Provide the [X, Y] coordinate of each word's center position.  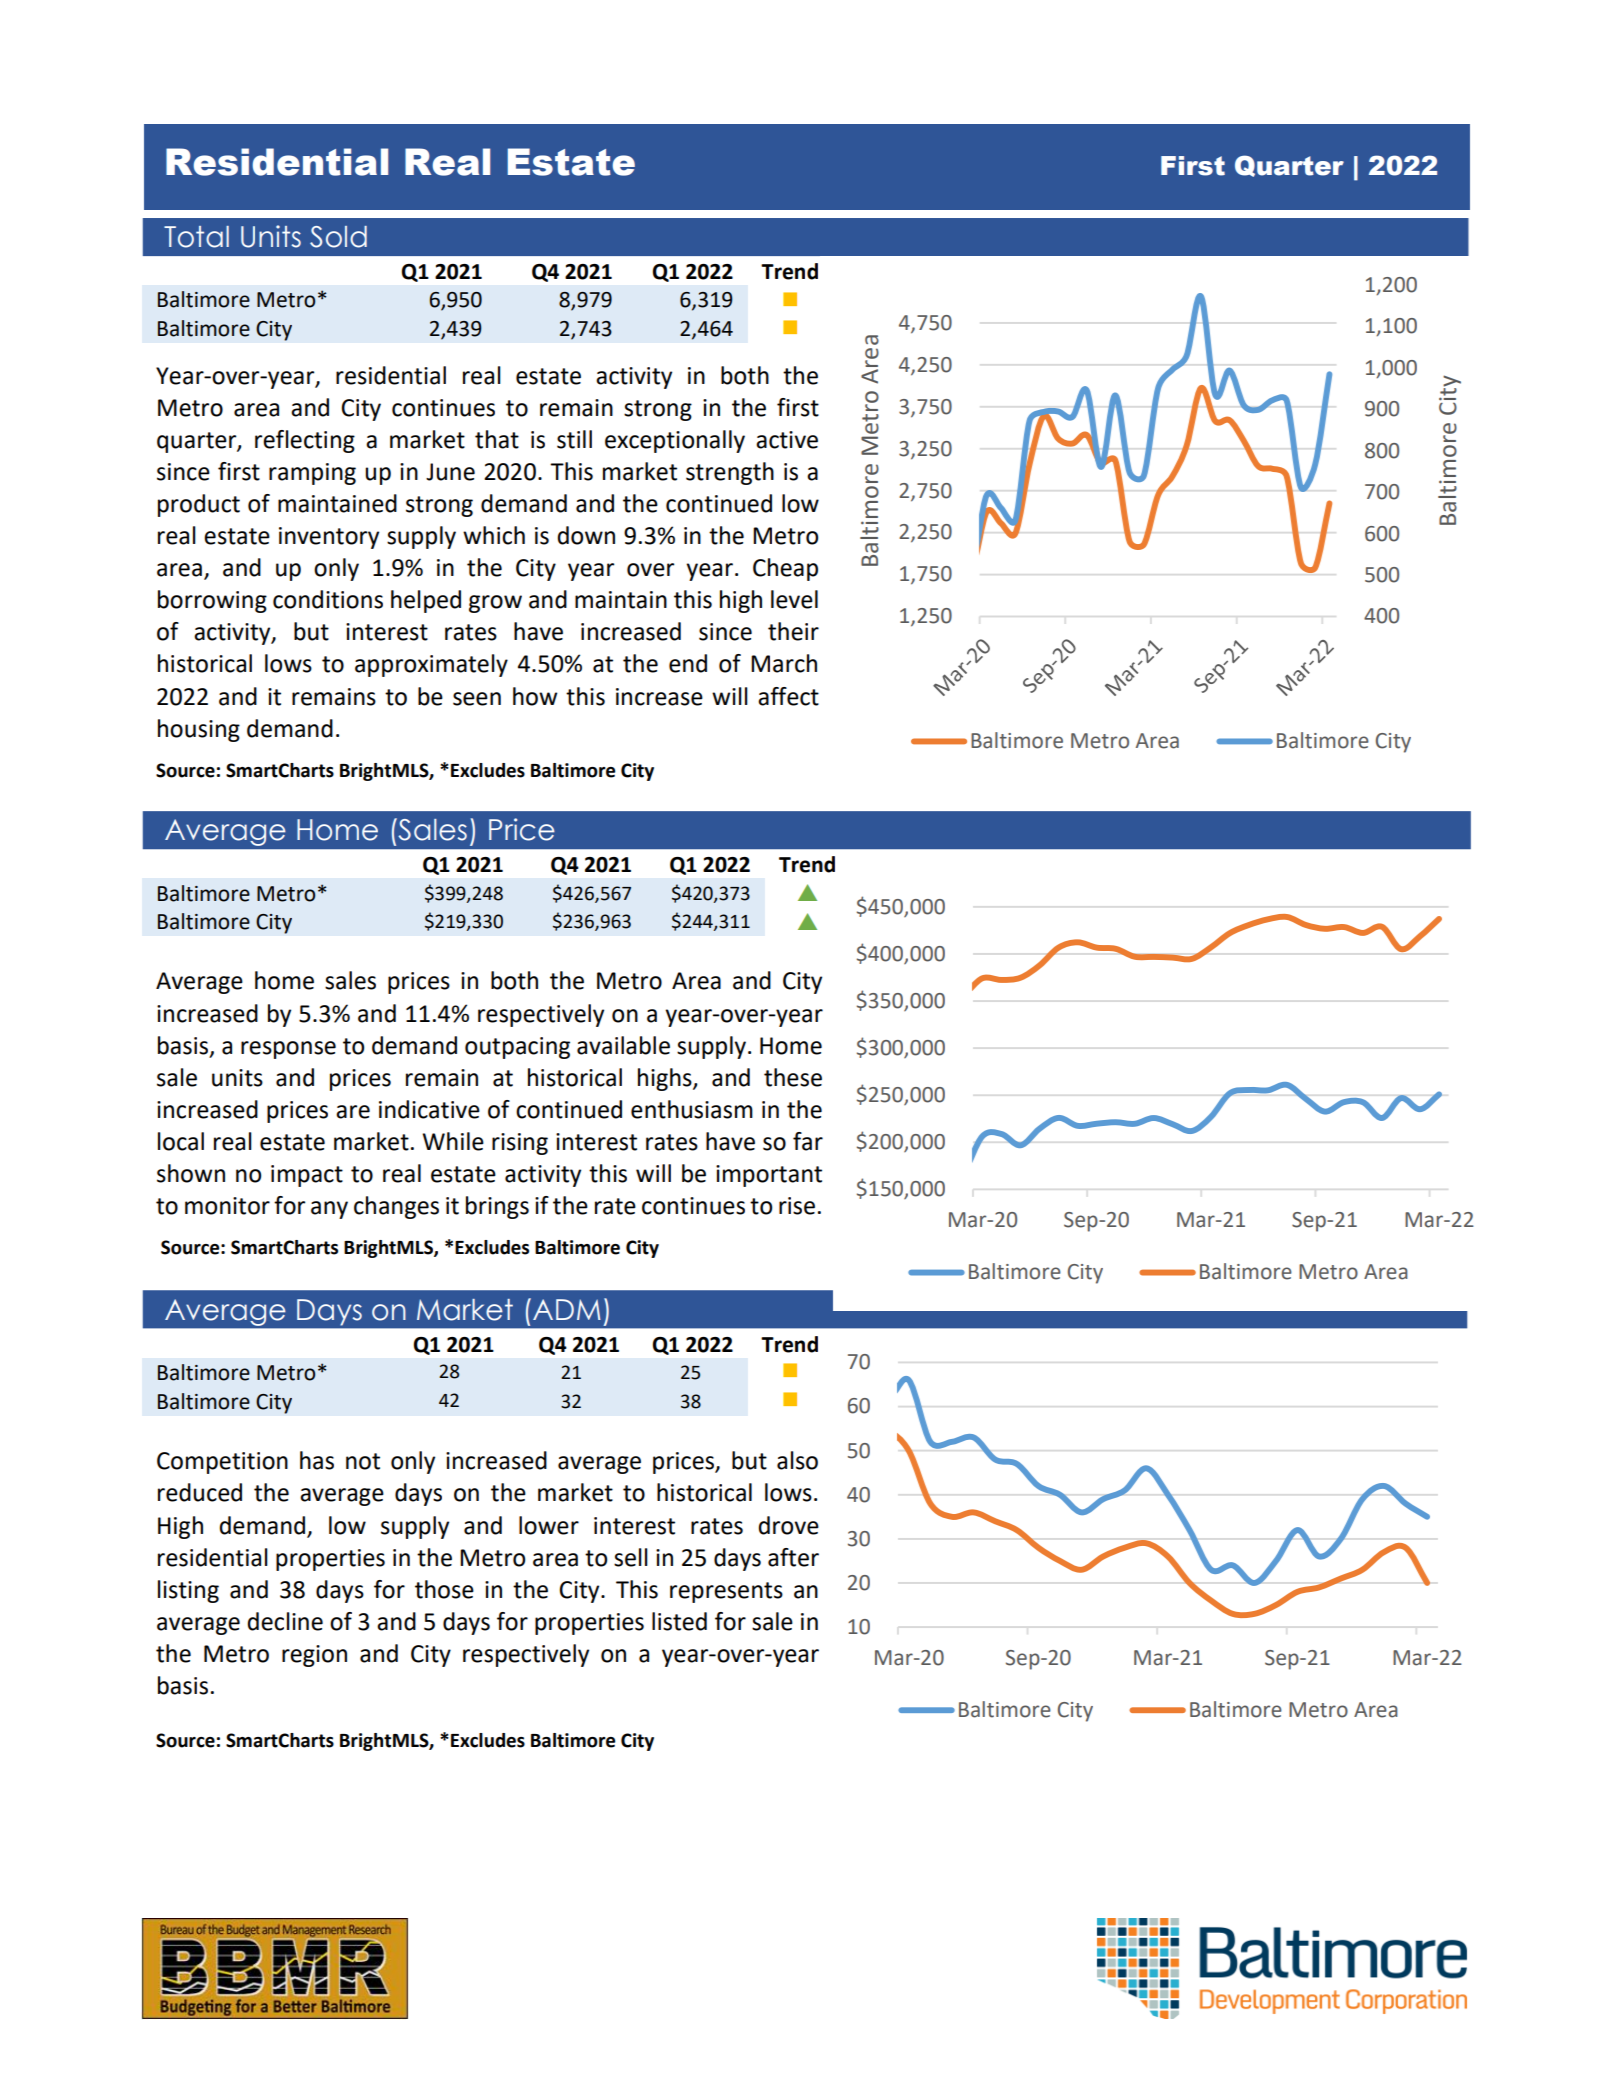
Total [196, 237]
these [793, 1077]
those [444, 1589]
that [497, 439]
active [787, 440]
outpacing [517, 1048]
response [288, 1050]
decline [285, 1621]
